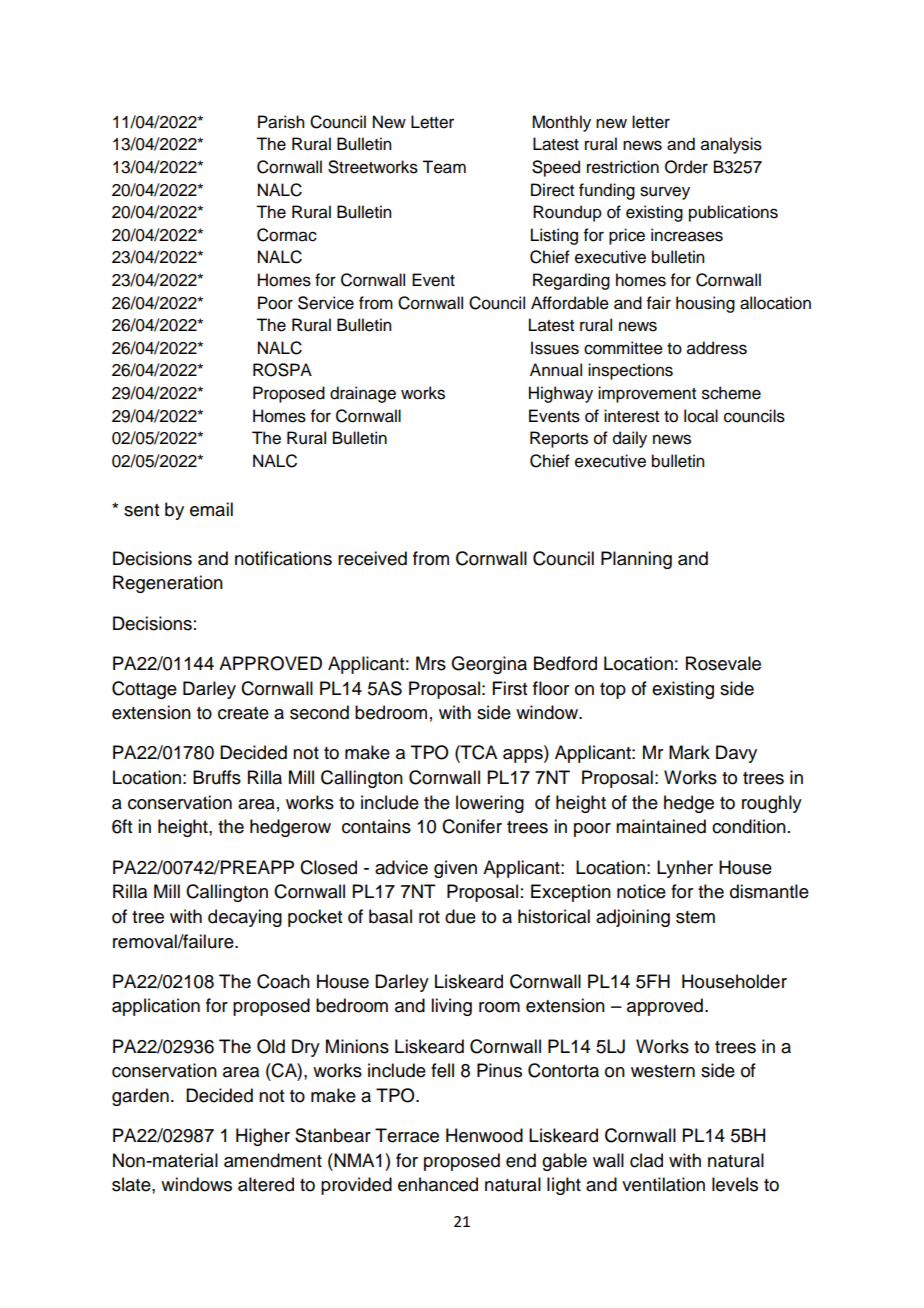  Describe the element at coordinates (372, 558) in the page. I see `received` at that location.
